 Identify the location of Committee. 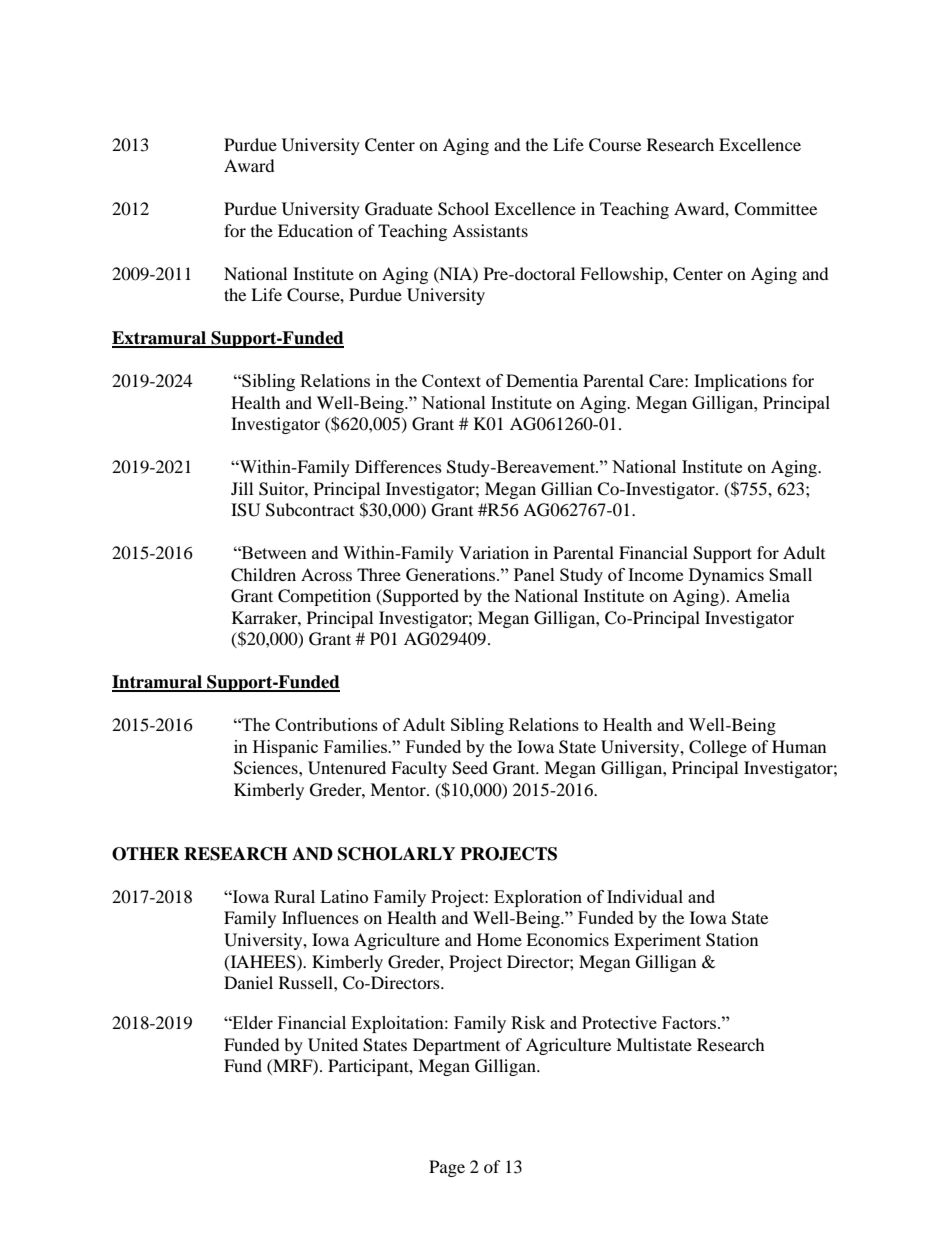
(775, 209).
